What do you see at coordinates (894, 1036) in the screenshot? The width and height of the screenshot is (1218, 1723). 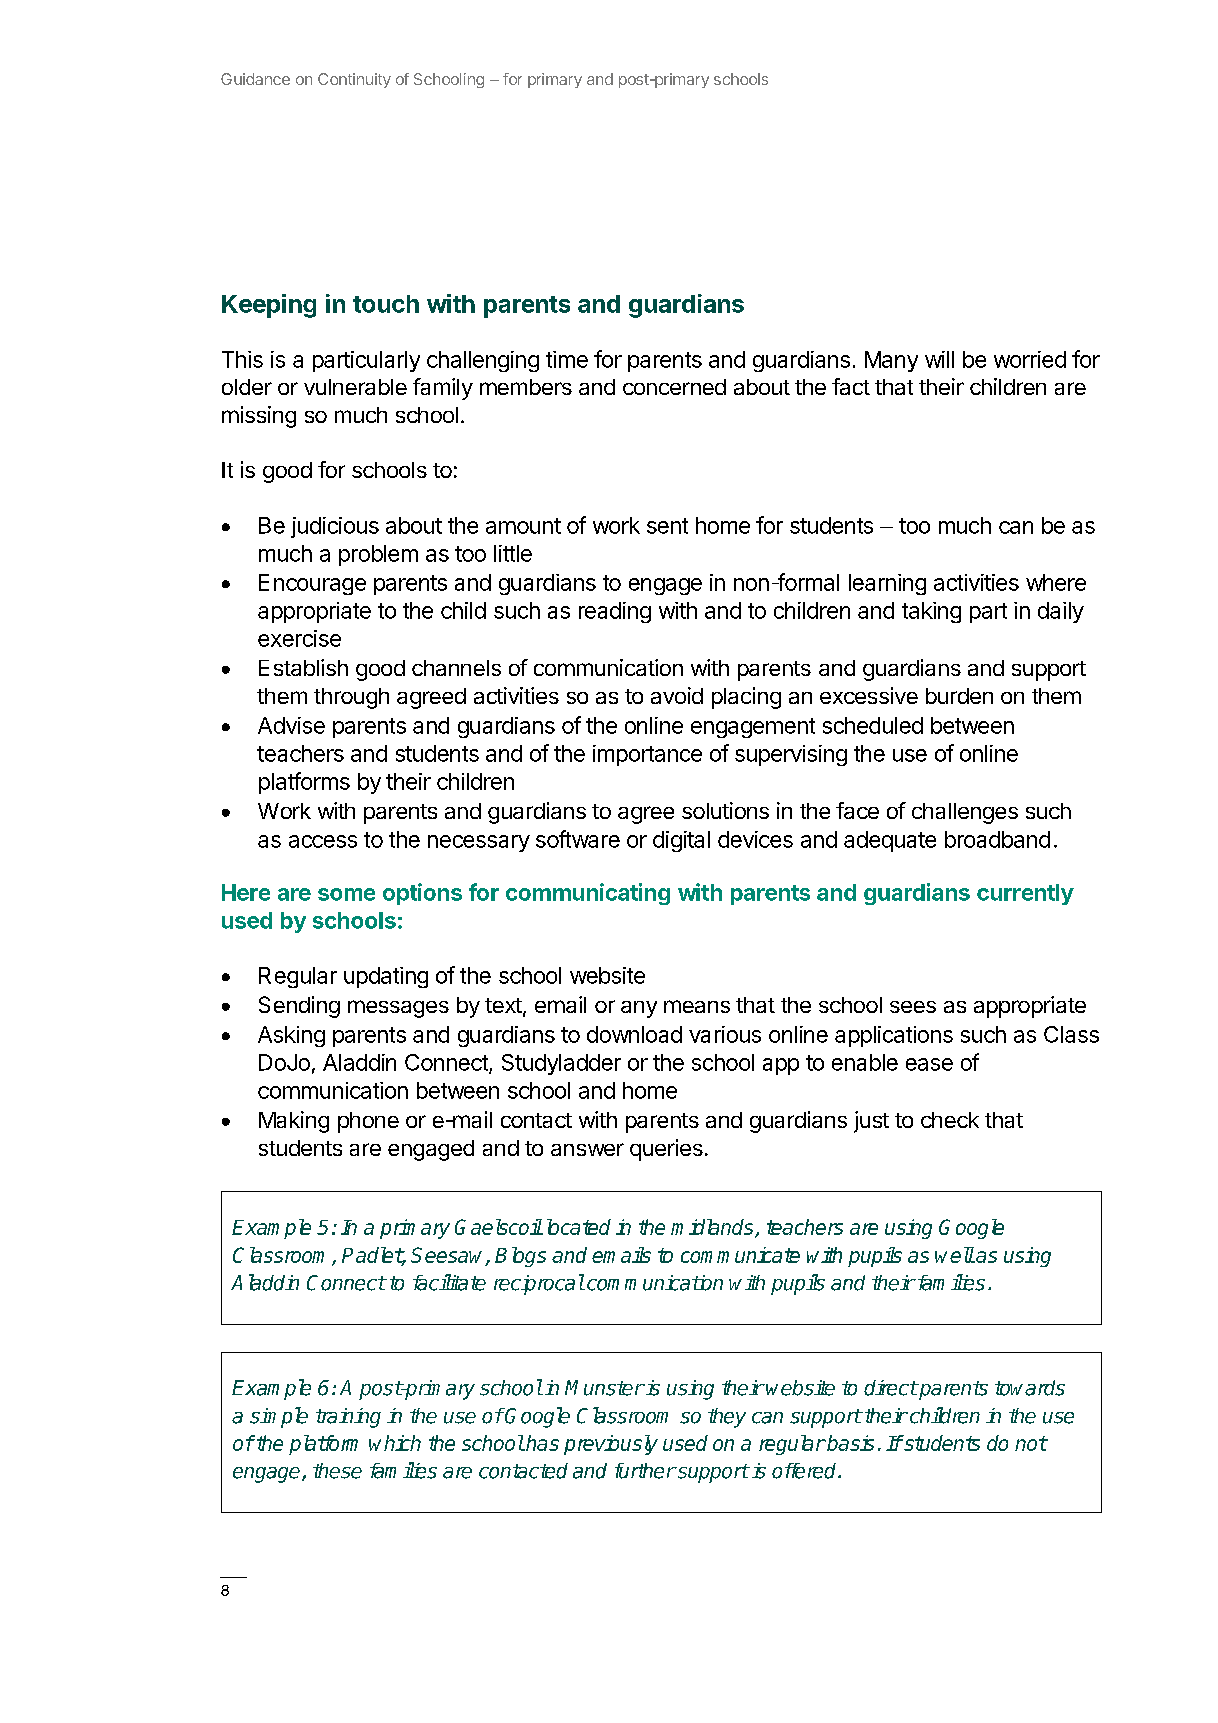 I see `applications` at bounding box center [894, 1036].
